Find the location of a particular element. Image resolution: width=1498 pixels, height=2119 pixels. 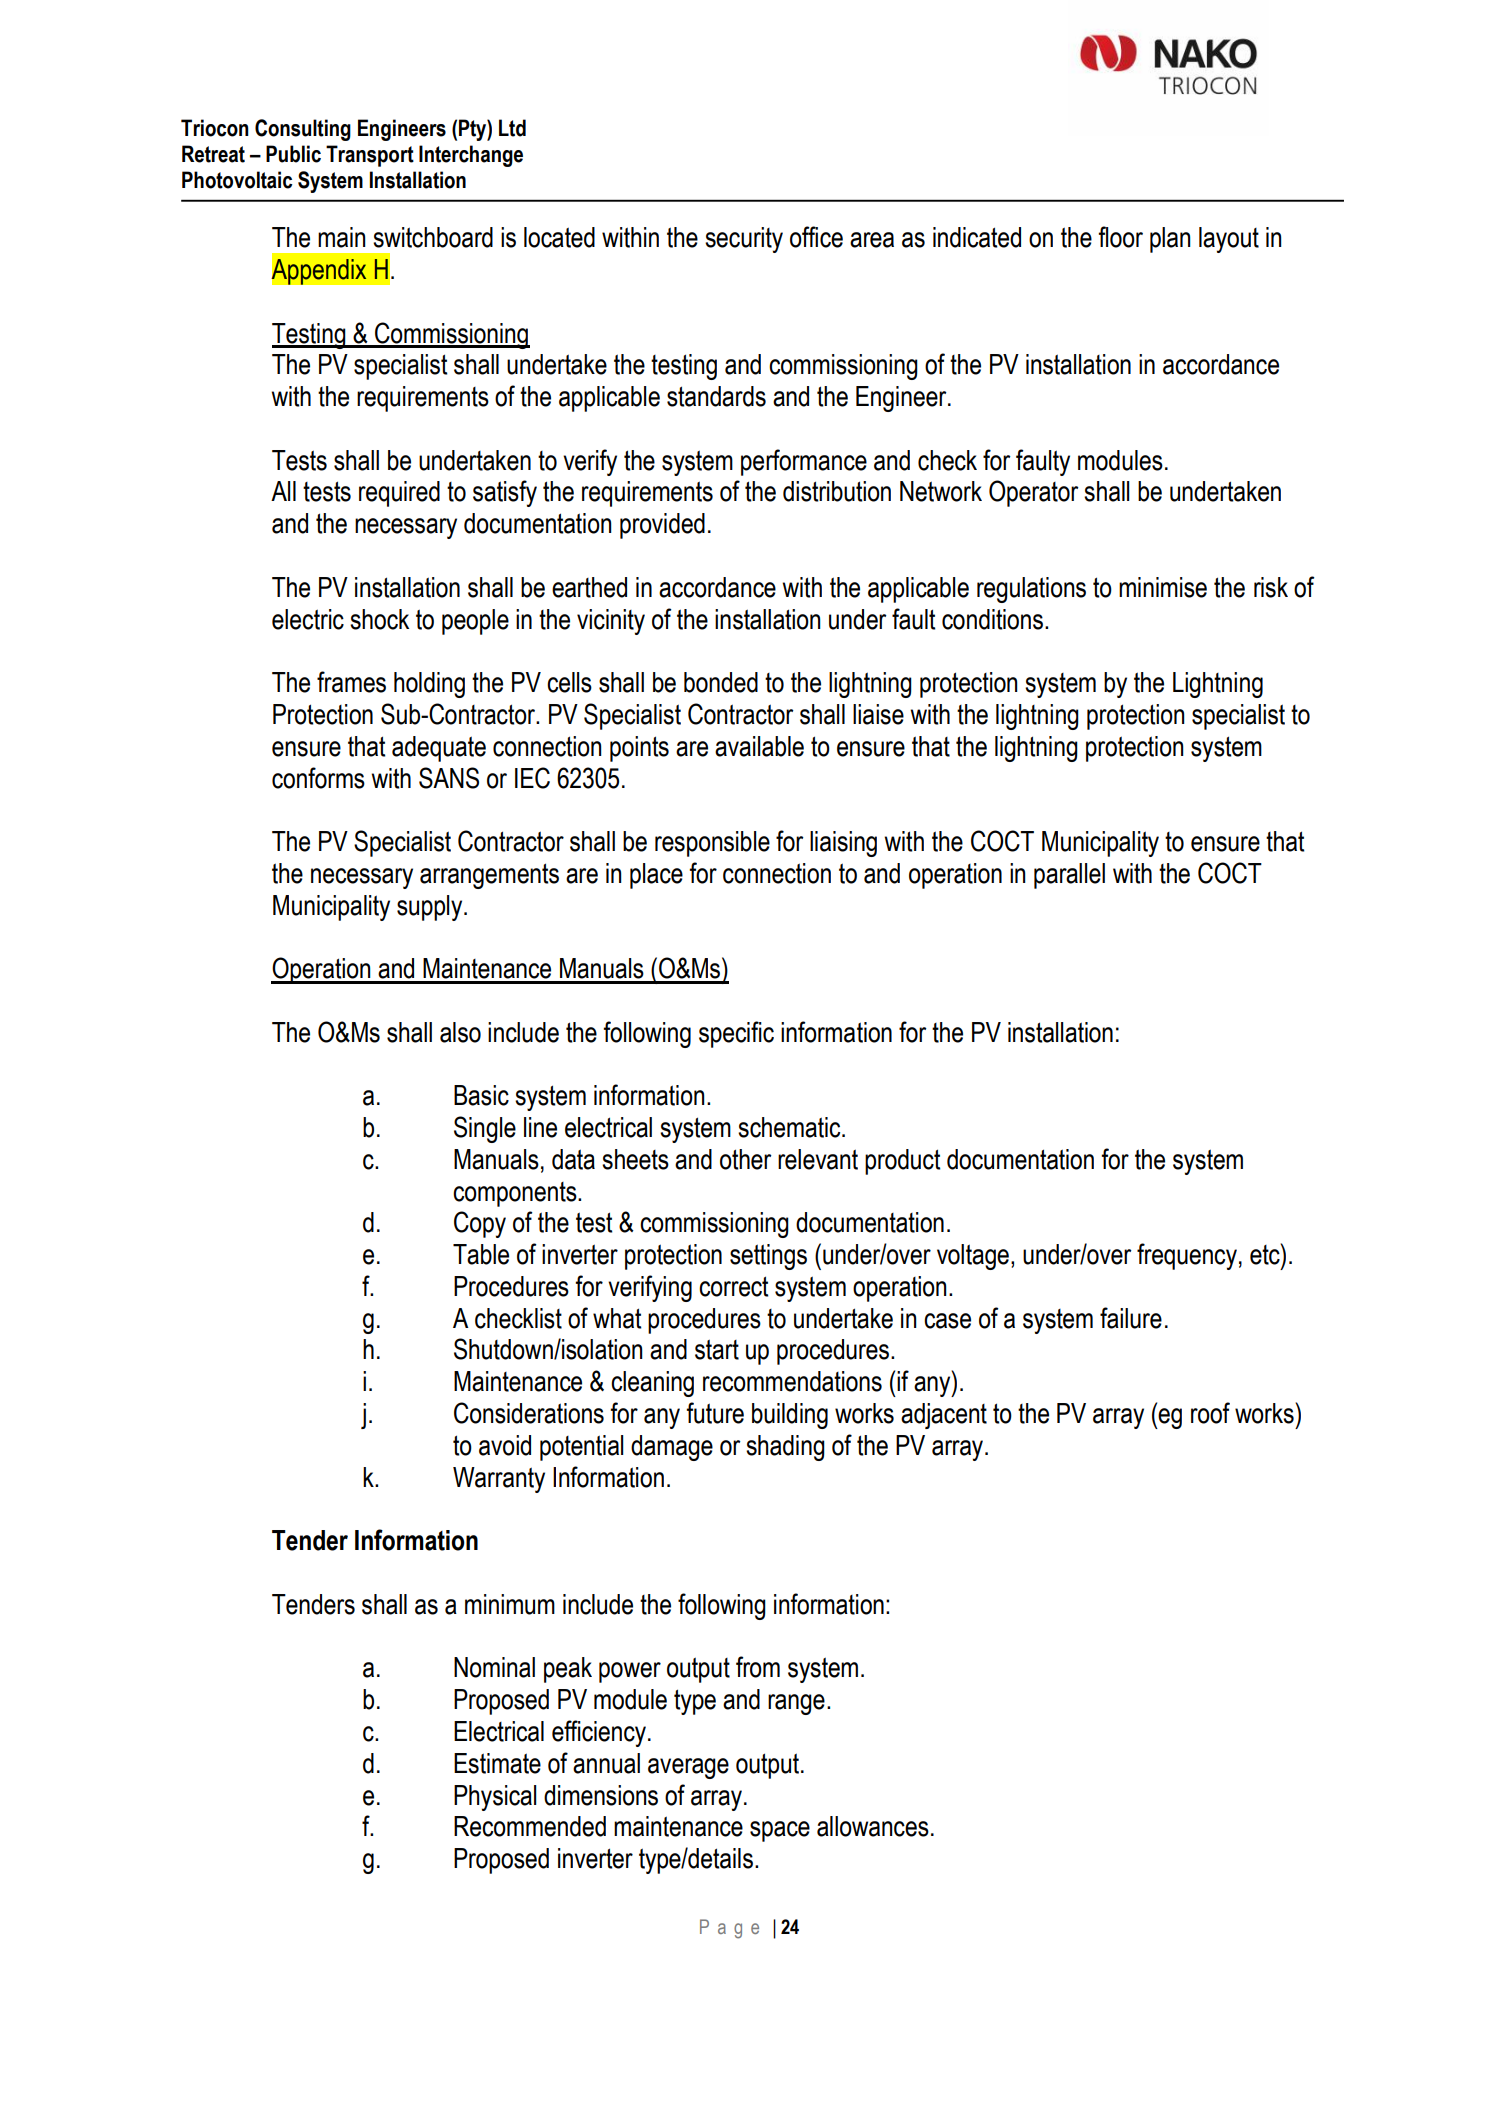

supply is located at coordinates (431, 908).
